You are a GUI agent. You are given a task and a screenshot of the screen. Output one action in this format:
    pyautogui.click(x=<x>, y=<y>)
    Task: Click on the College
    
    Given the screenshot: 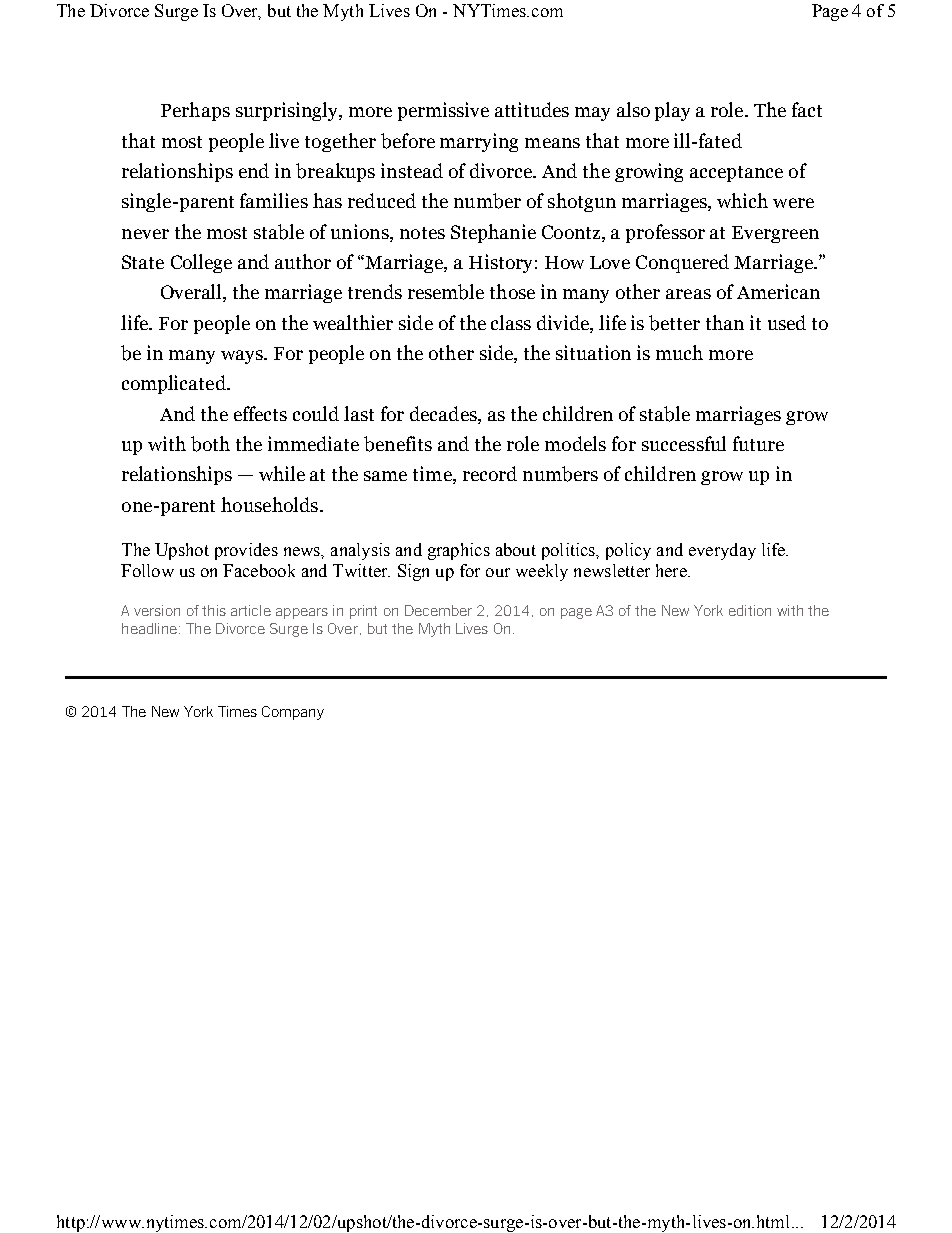 What is the action you would take?
    pyautogui.click(x=201, y=263)
